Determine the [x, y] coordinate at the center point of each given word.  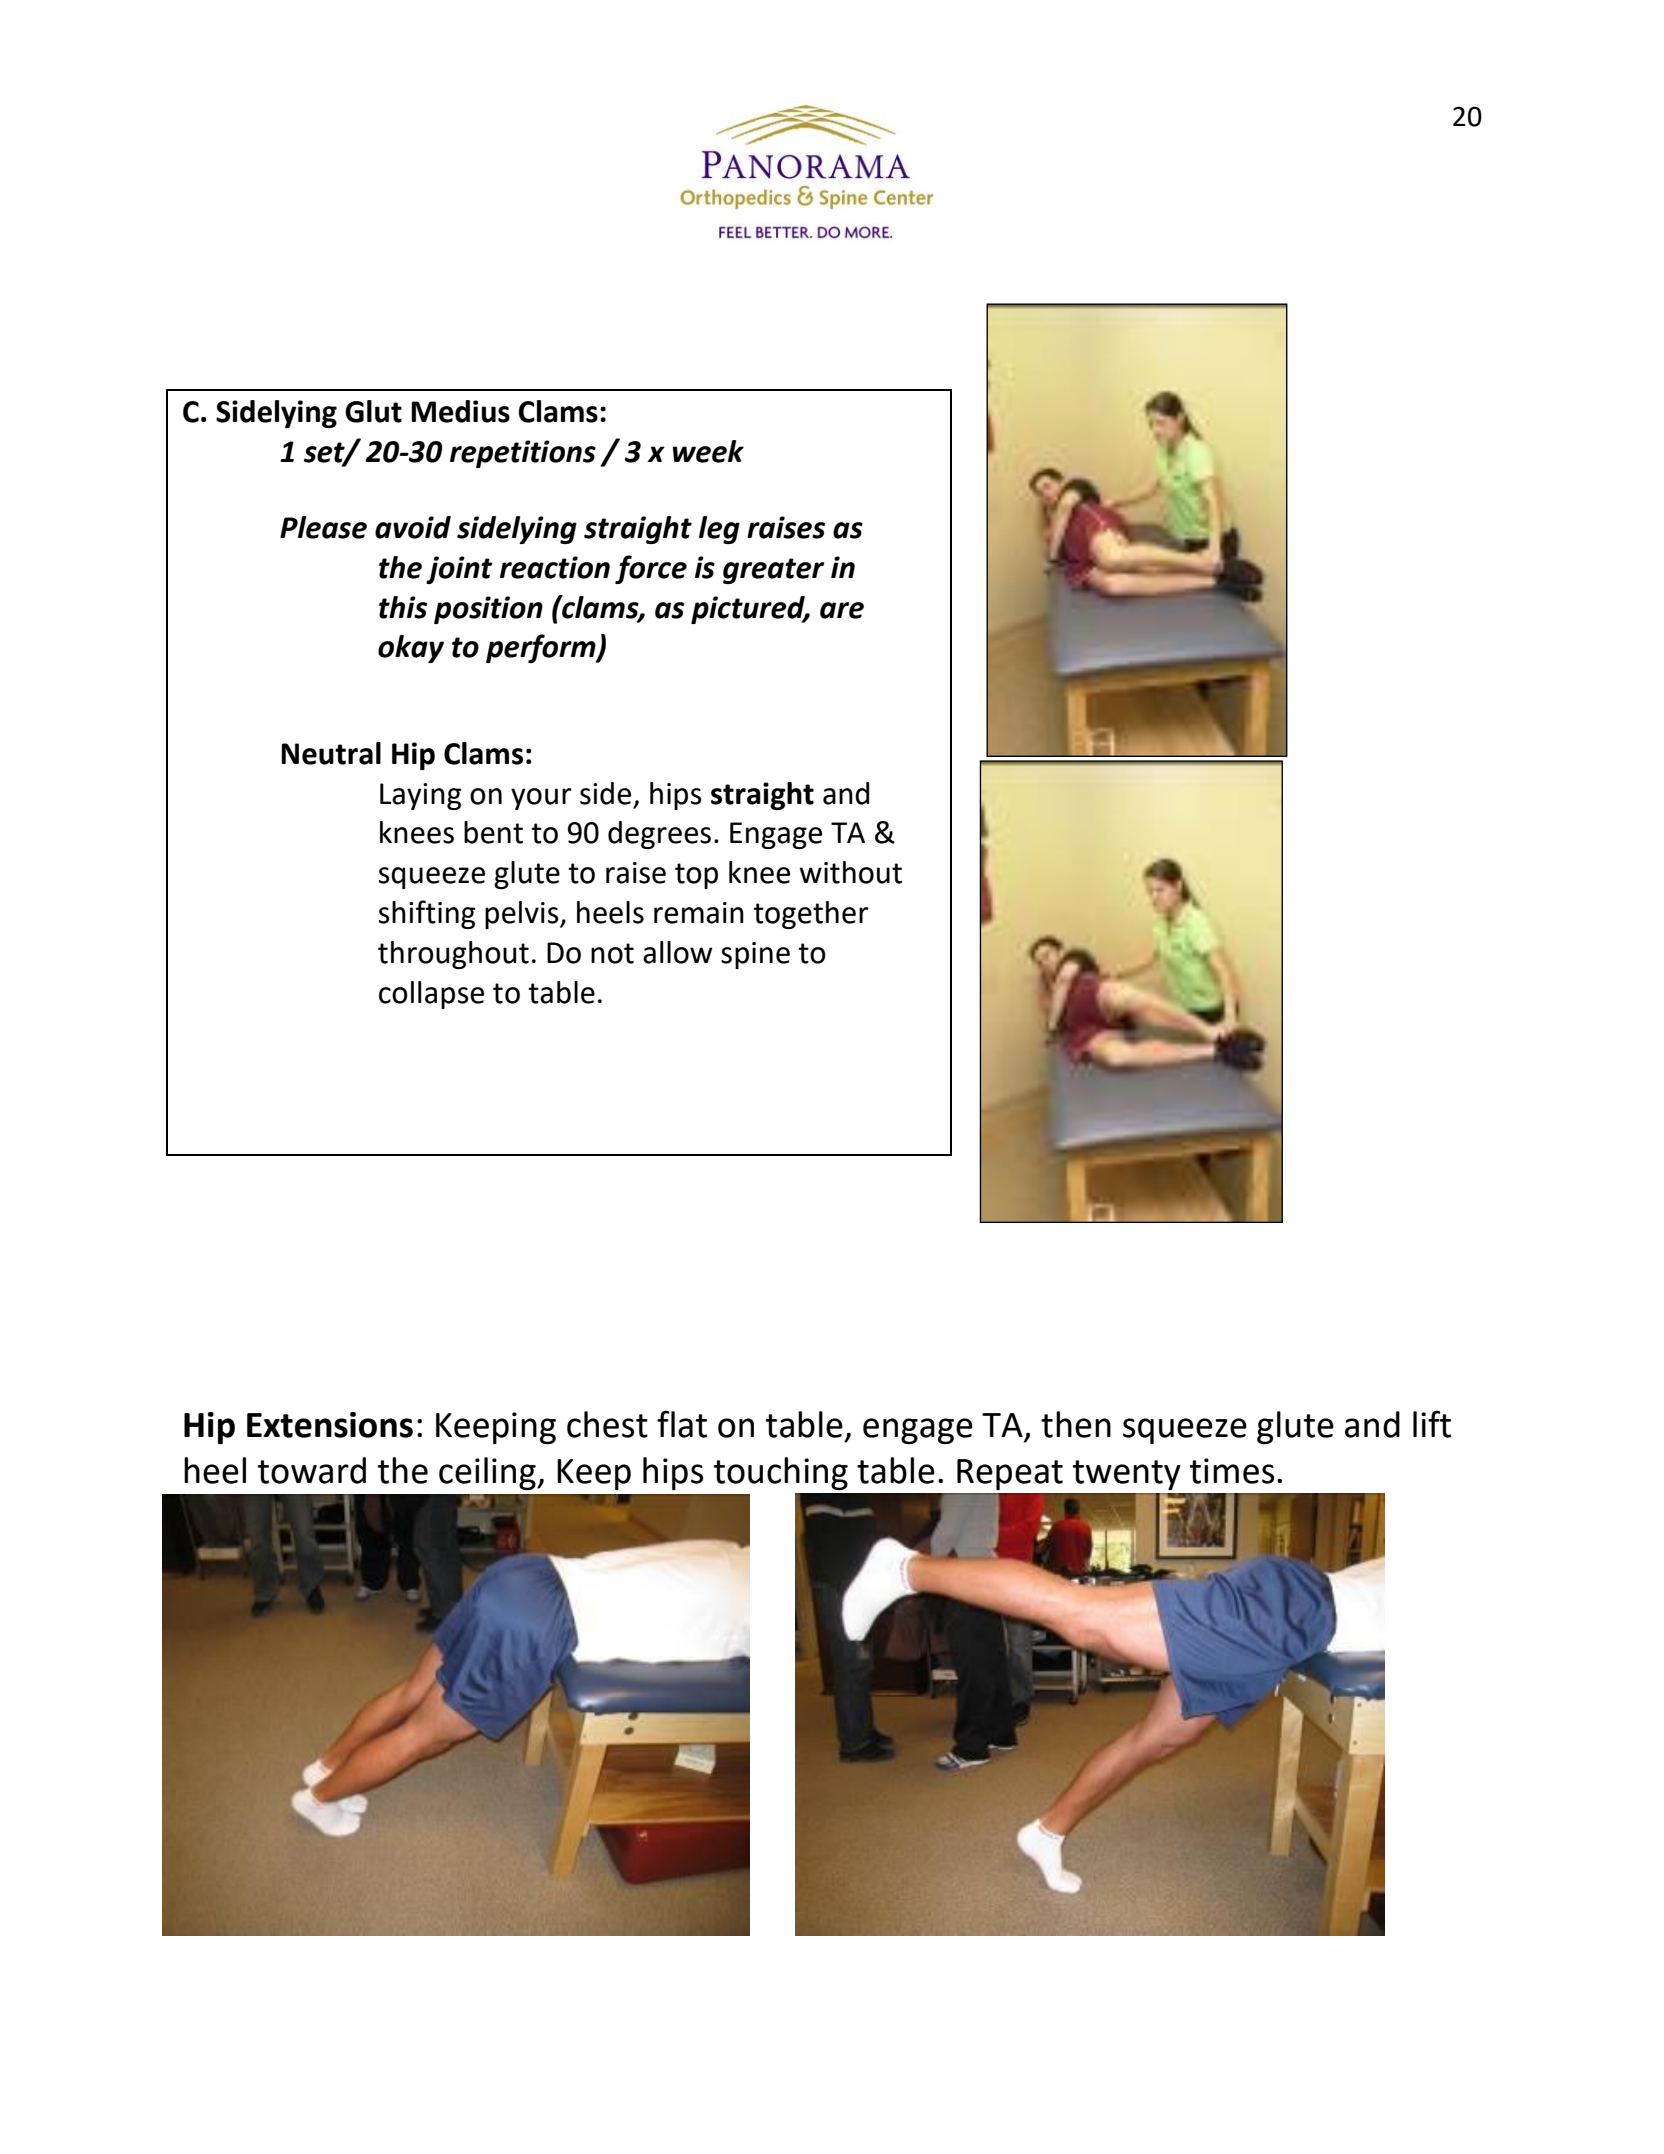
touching [781, 1473]
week [708, 451]
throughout [453, 955]
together [811, 915]
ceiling [488, 1473]
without [850, 872]
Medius [460, 411]
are [842, 610]
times [1232, 1471]
